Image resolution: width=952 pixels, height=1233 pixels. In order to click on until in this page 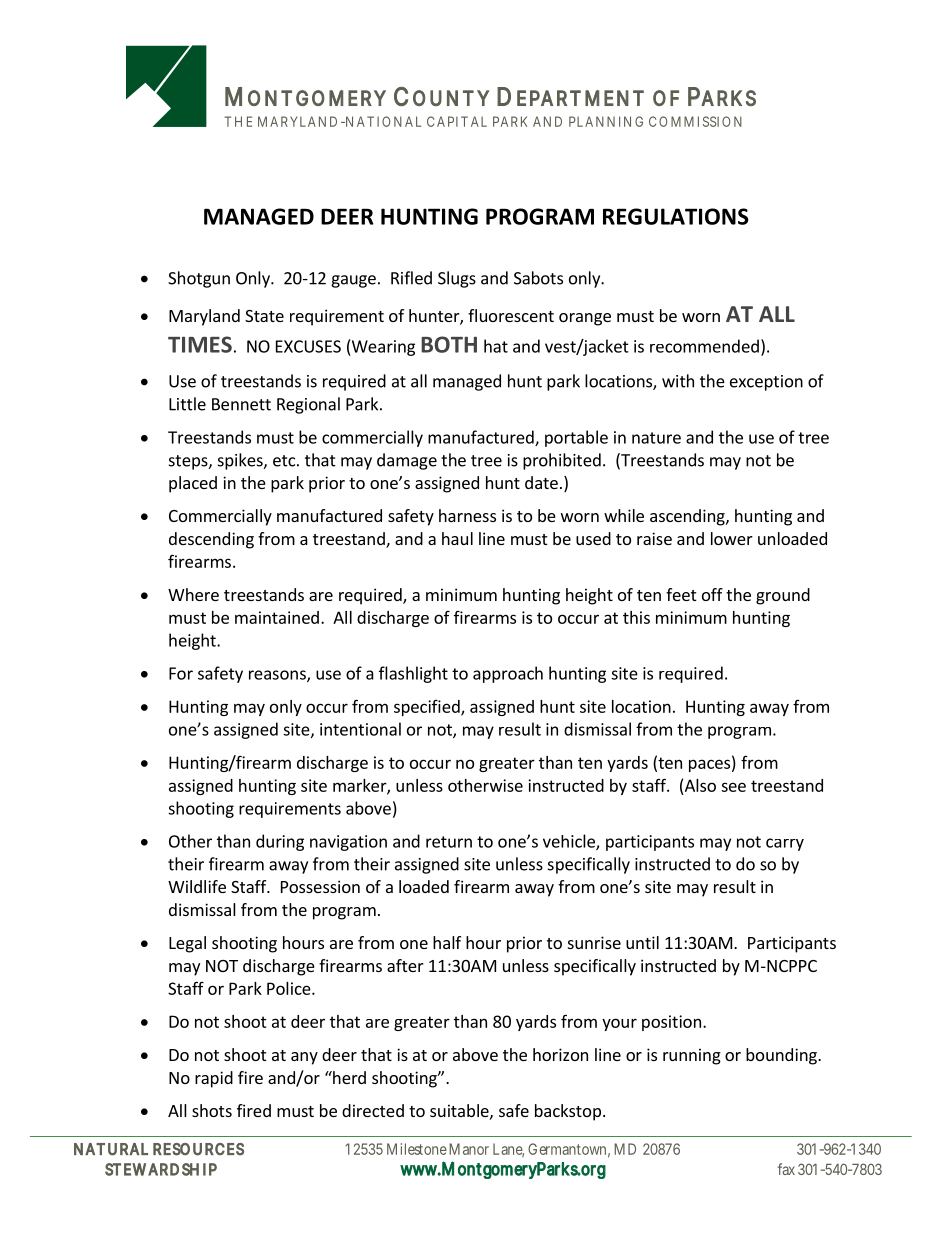, I will do `click(642, 942)`.
